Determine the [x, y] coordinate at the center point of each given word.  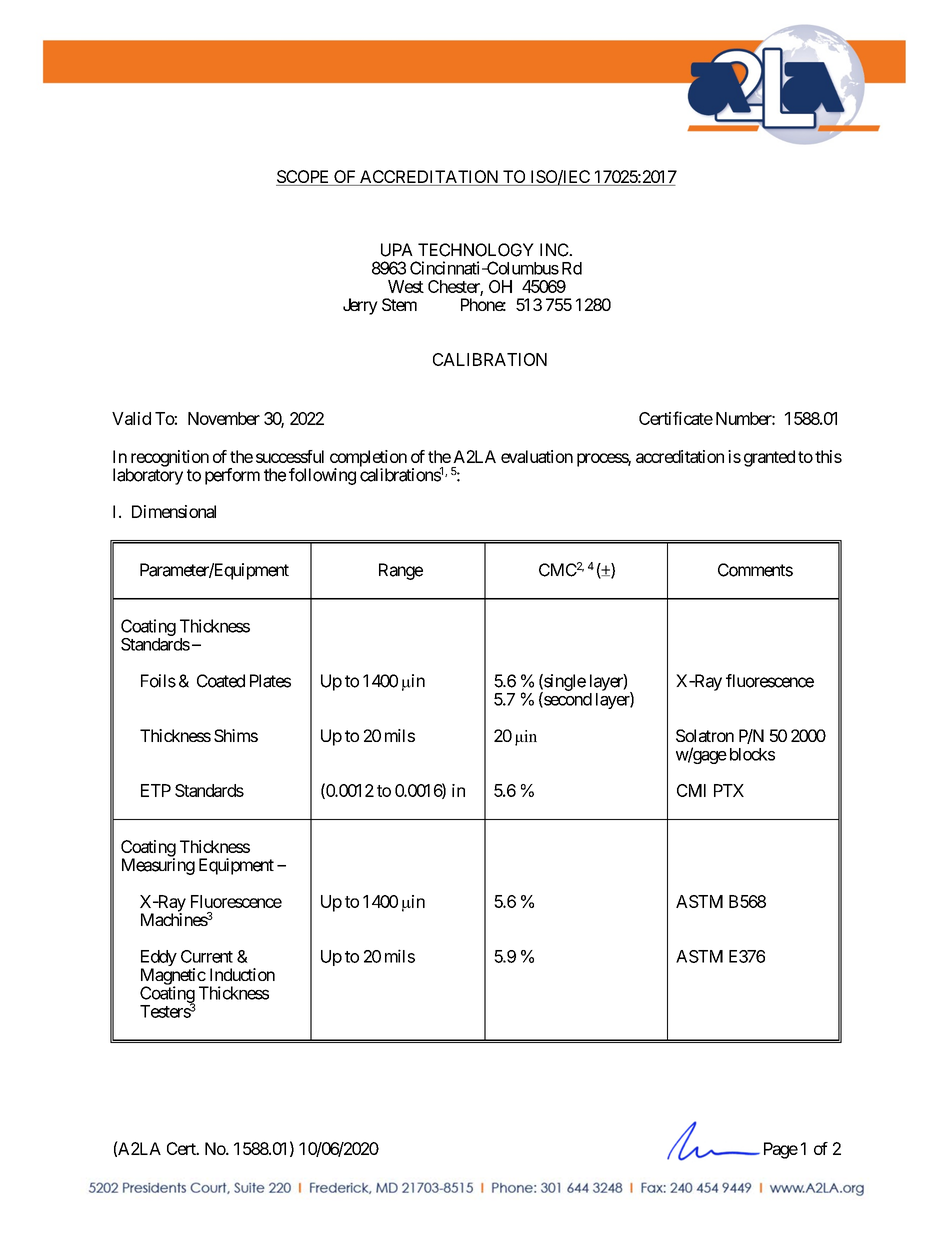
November [224, 418]
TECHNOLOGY [476, 250]
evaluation [537, 456]
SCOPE [304, 178]
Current [207, 956]
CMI [691, 790]
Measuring [158, 866]
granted [769, 458]
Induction [242, 974]
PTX [729, 790]
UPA [397, 250]
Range [401, 571]
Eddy [159, 959]
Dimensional [174, 511]
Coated [221, 681]
